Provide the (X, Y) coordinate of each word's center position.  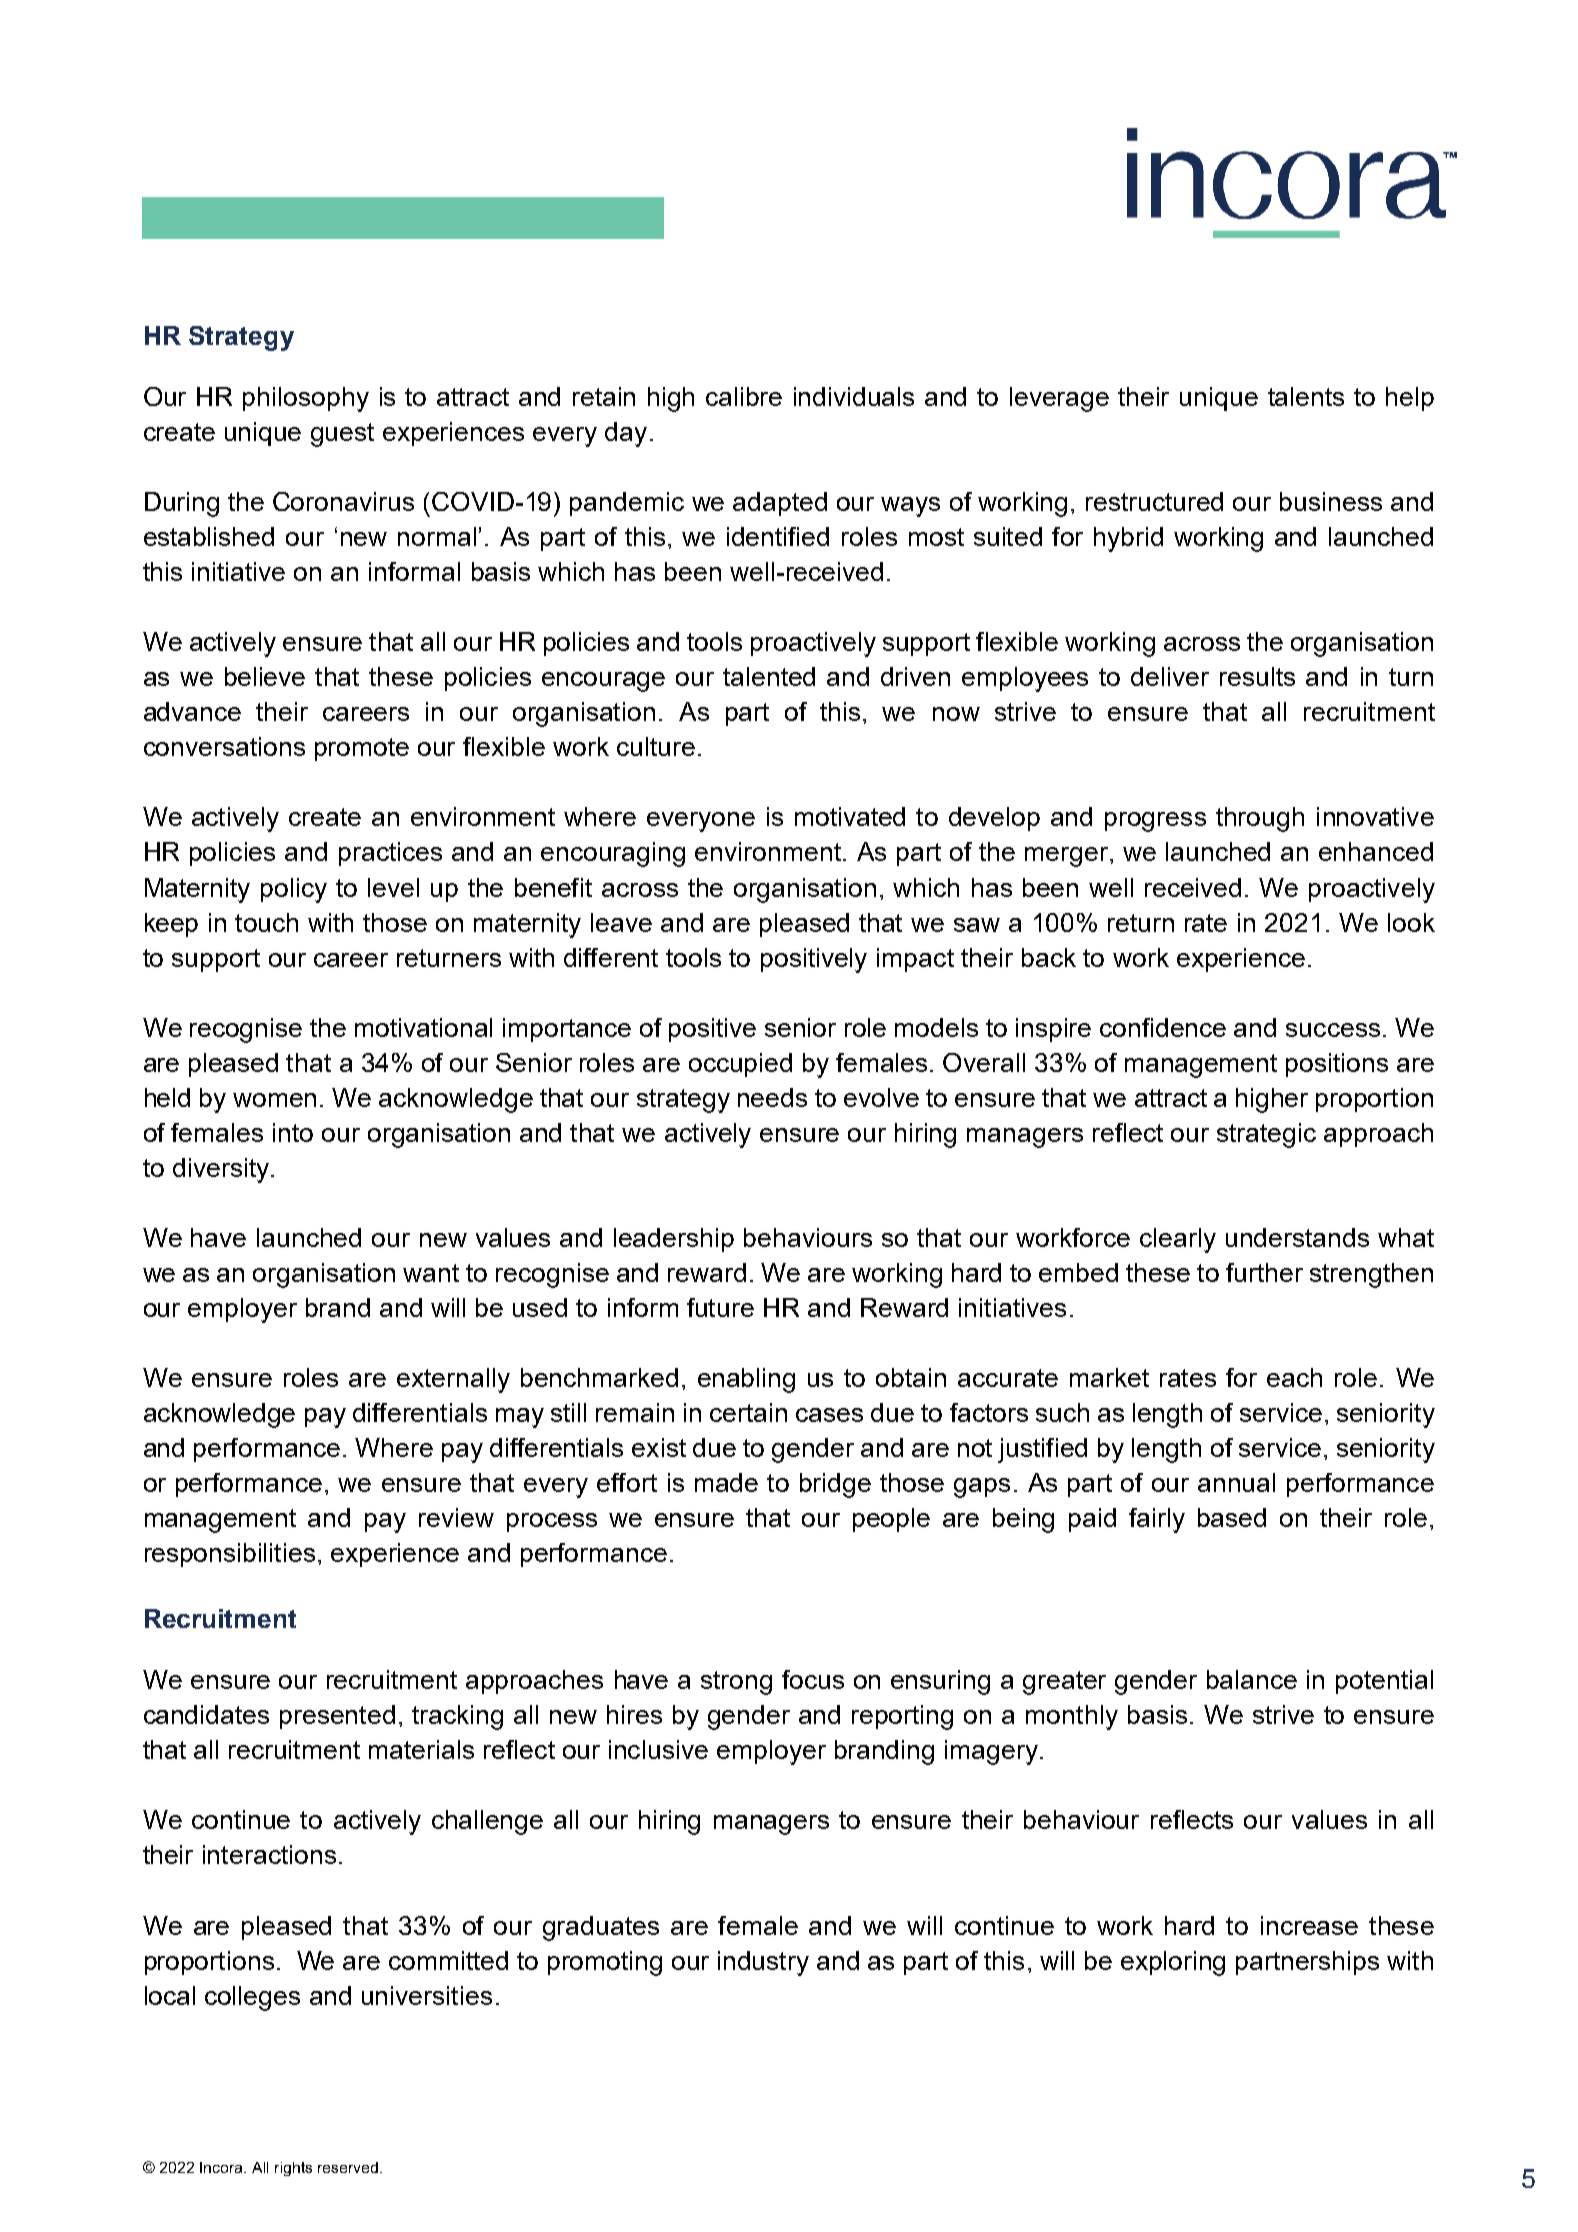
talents (1306, 396)
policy (294, 890)
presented (337, 1717)
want (431, 1273)
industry (763, 1963)
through (1260, 819)
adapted (780, 504)
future (720, 1307)
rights (293, 2169)
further (1264, 1272)
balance (1252, 1679)
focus (813, 1679)
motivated (850, 816)
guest (342, 435)
